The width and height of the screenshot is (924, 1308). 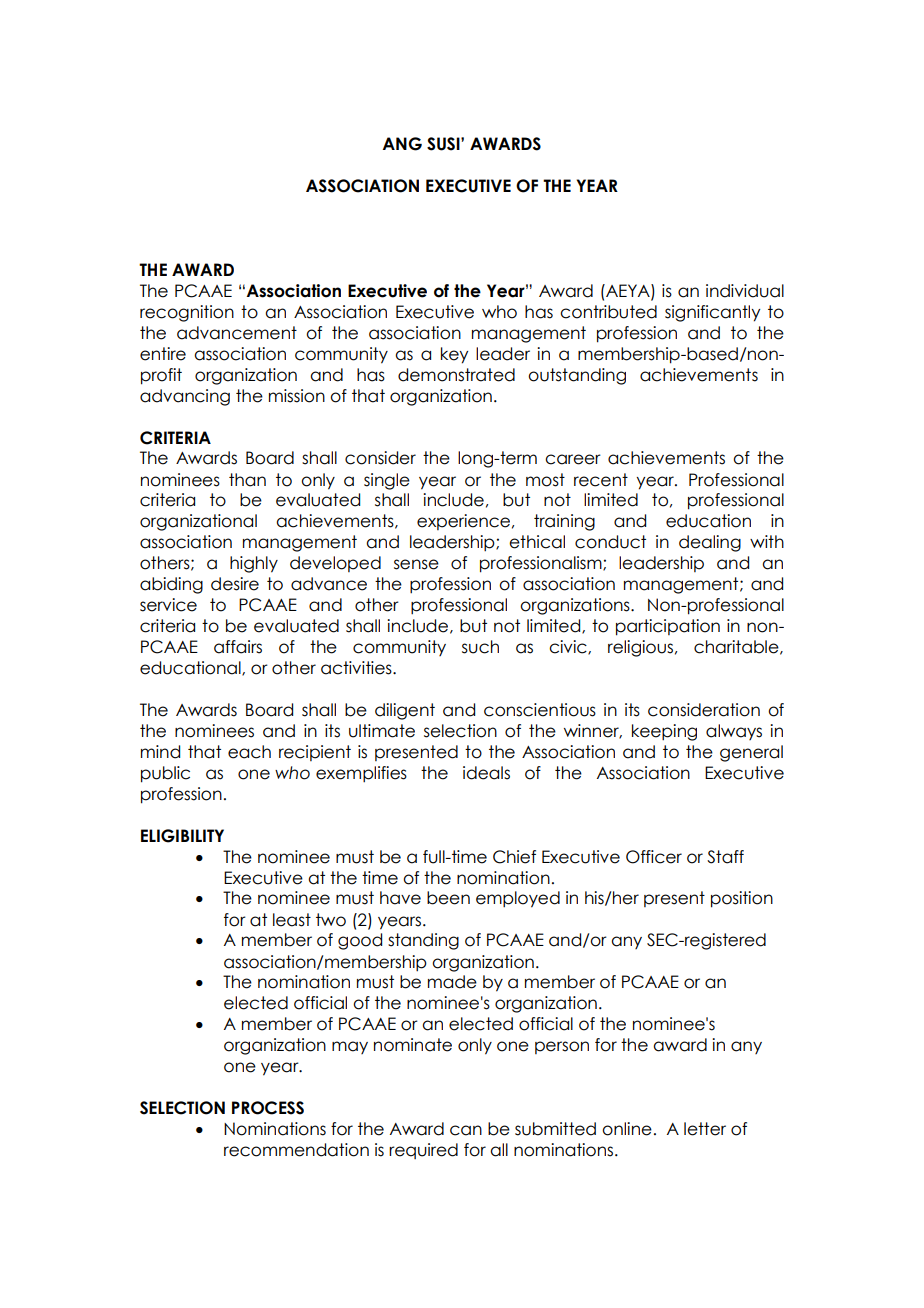 I want to click on required, so click(x=423, y=1151).
